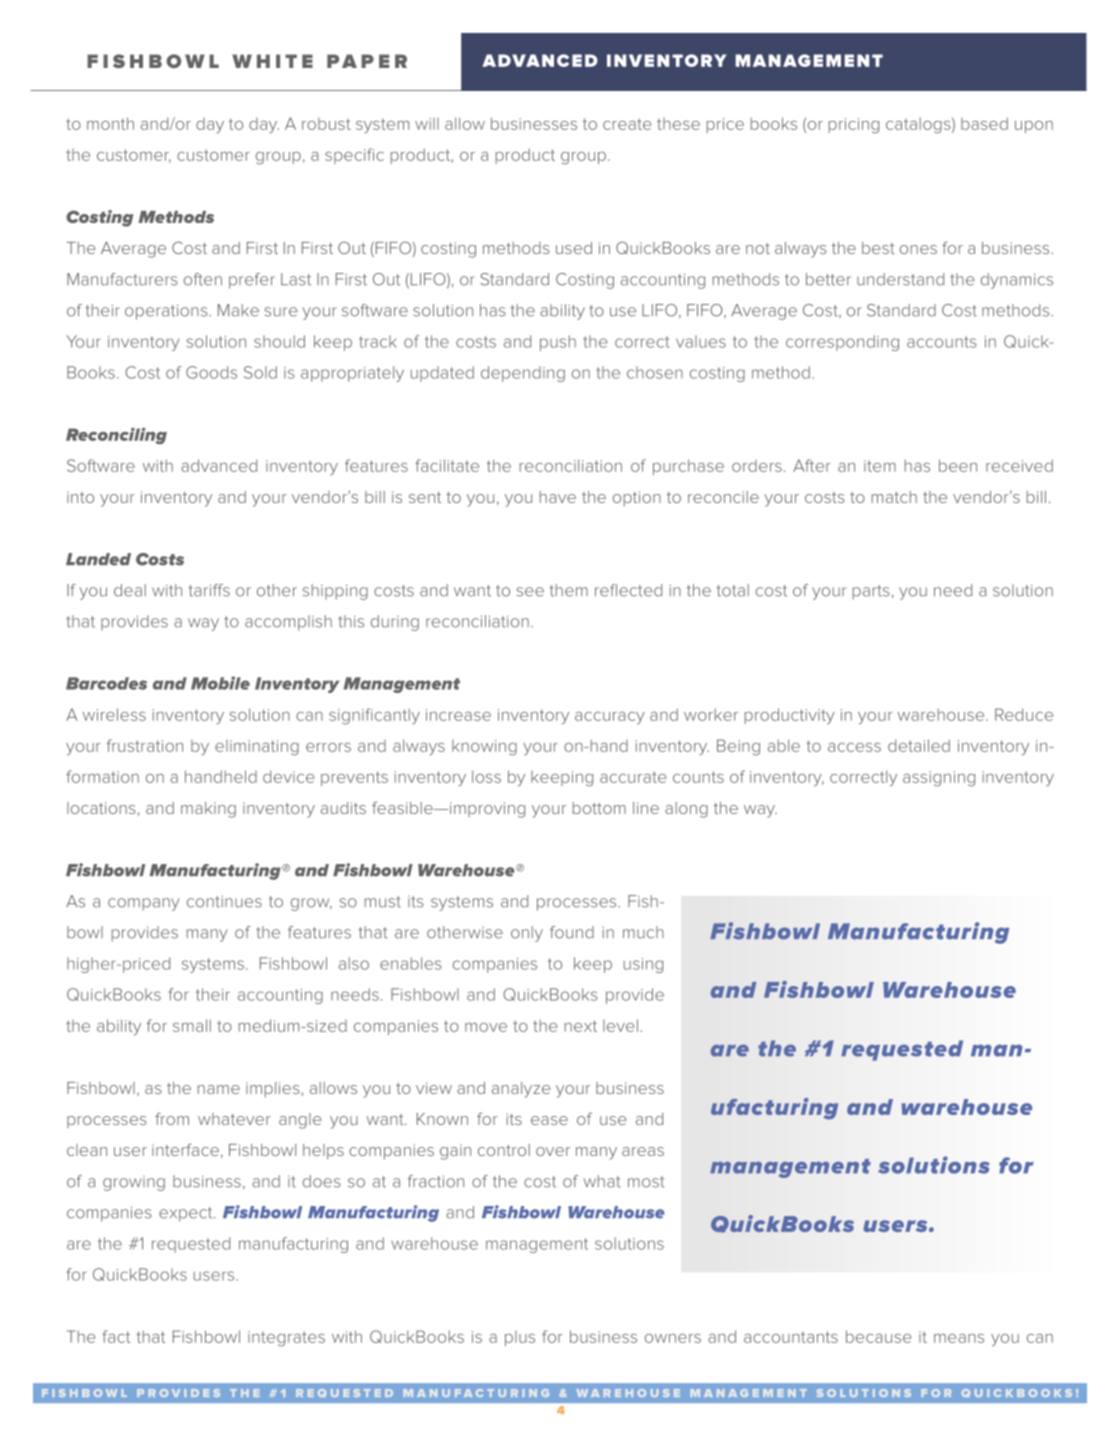 The width and height of the screenshot is (1120, 1449). I want to click on assigning, so click(939, 778).
